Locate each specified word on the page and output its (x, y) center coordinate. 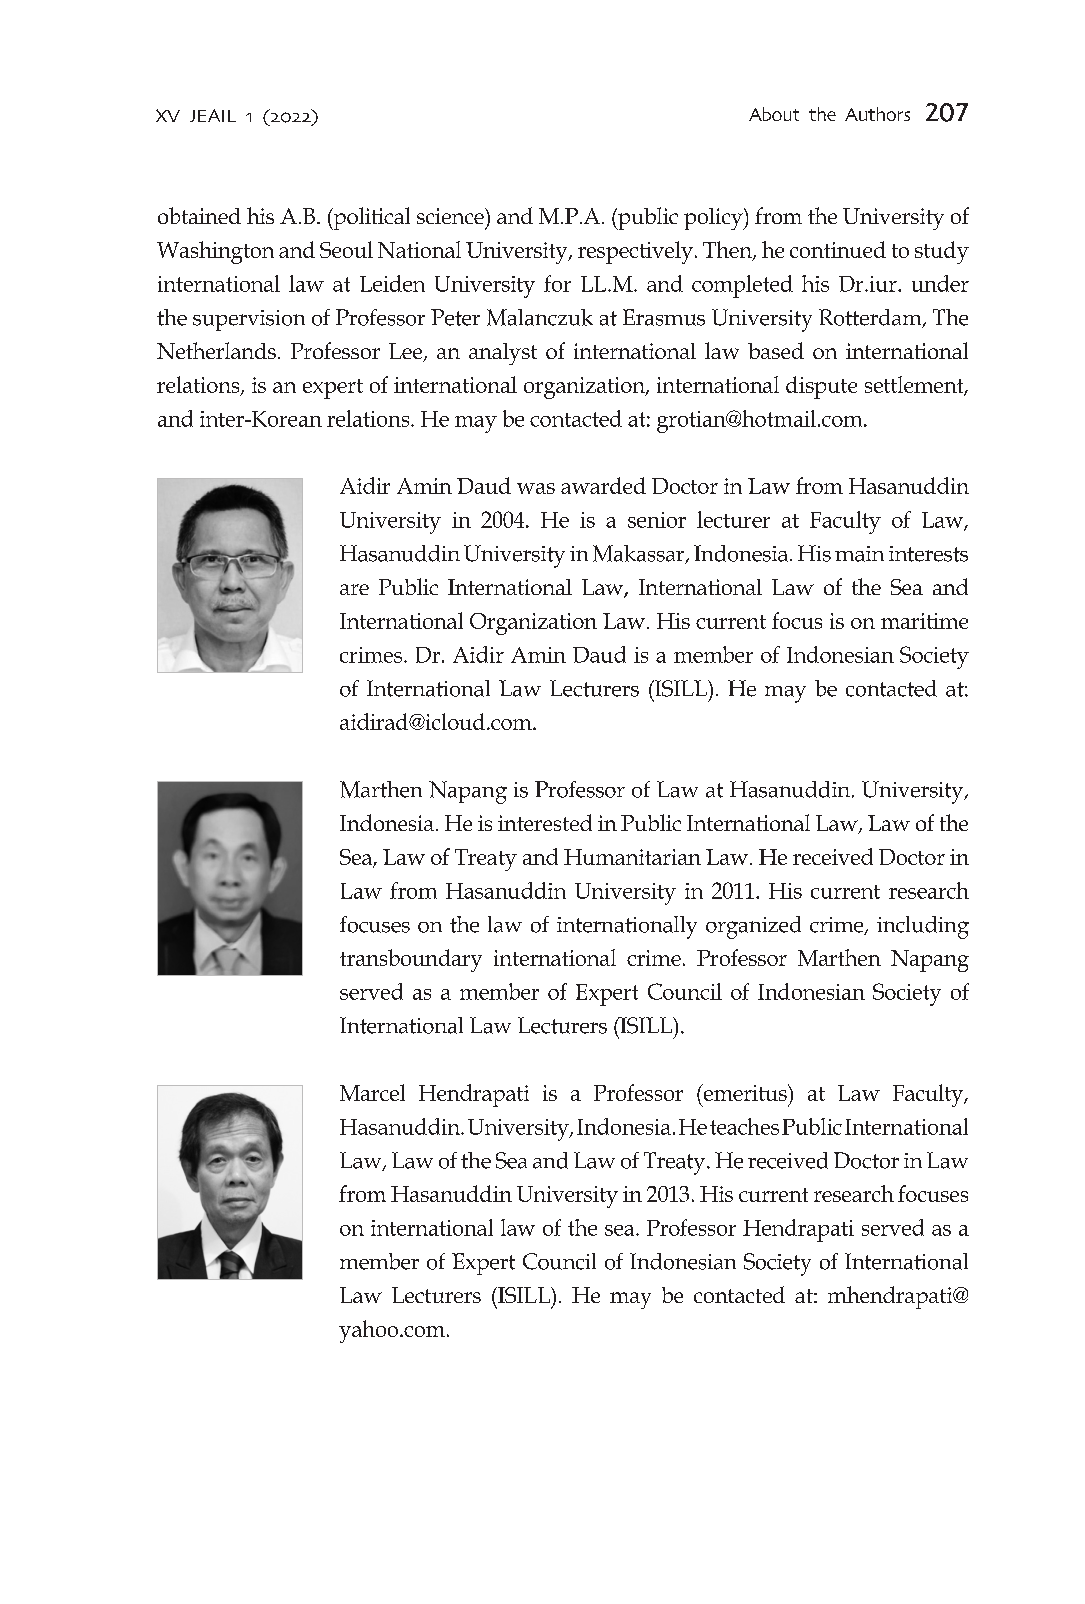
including (923, 927)
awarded (603, 485)
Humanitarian (632, 857)
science (451, 216)
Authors (877, 114)
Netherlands (216, 350)
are (354, 589)
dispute (821, 387)
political (370, 218)
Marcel (372, 1092)
